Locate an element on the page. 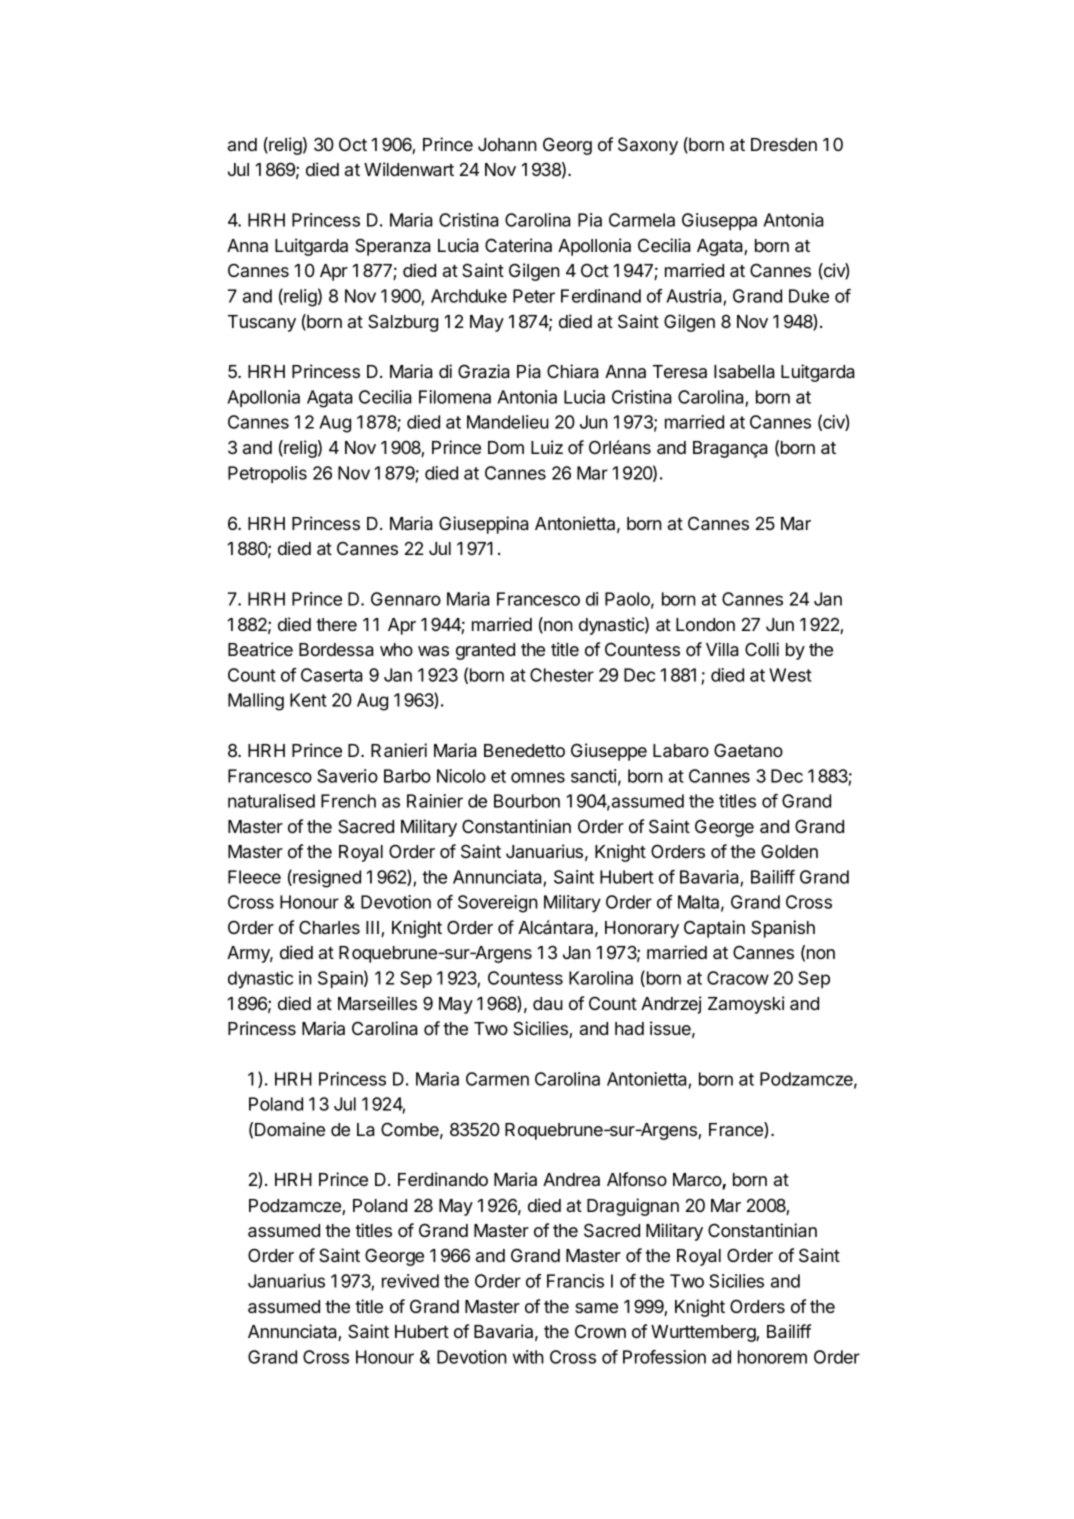 The height and width of the page is (1519, 1074). with is located at coordinates (528, 1357).
